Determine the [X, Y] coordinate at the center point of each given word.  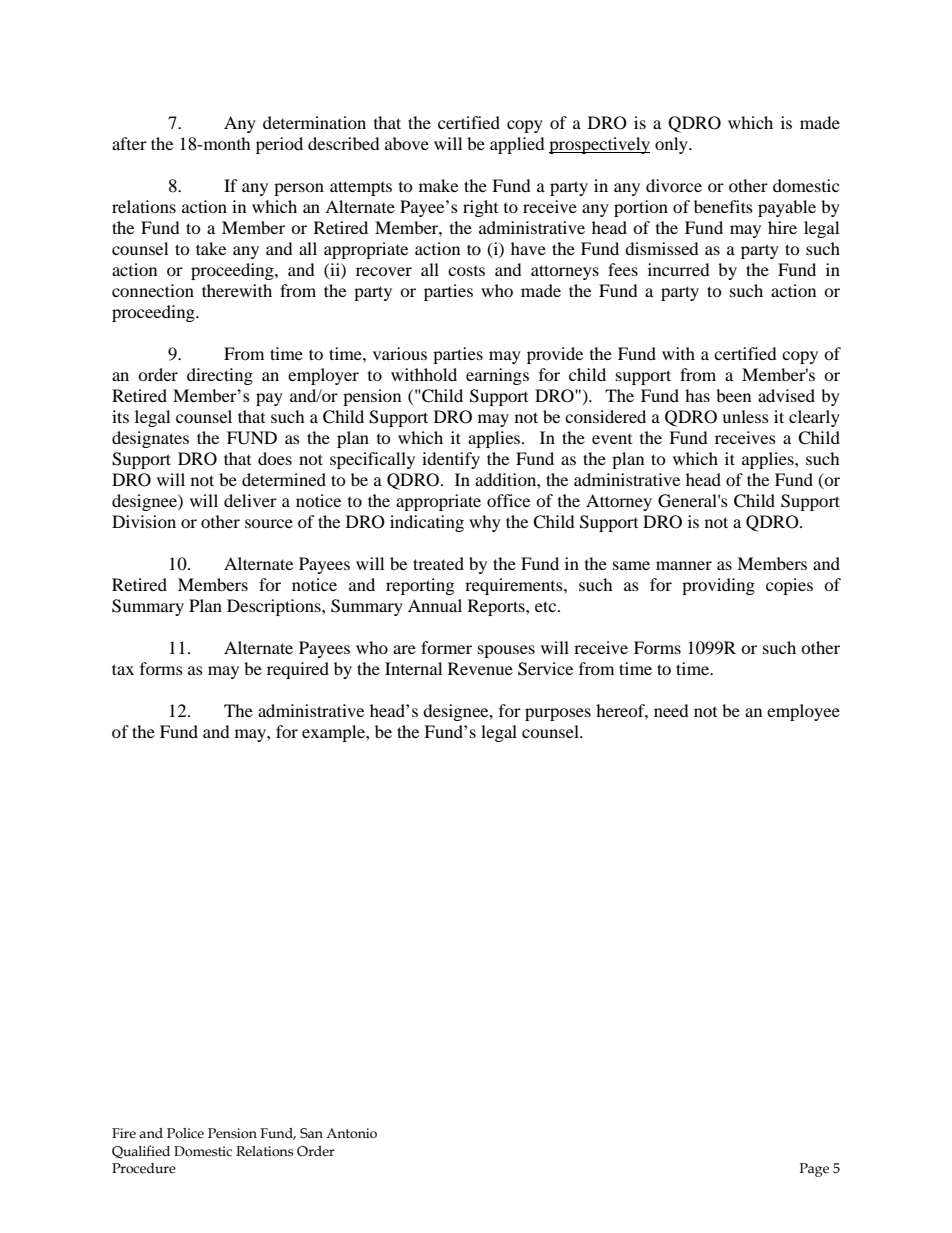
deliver [250, 500]
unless [745, 416]
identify [451, 460]
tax [123, 669]
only [672, 145]
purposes [558, 714]
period [279, 145]
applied [517, 145]
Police [185, 1133]
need [671, 710]
